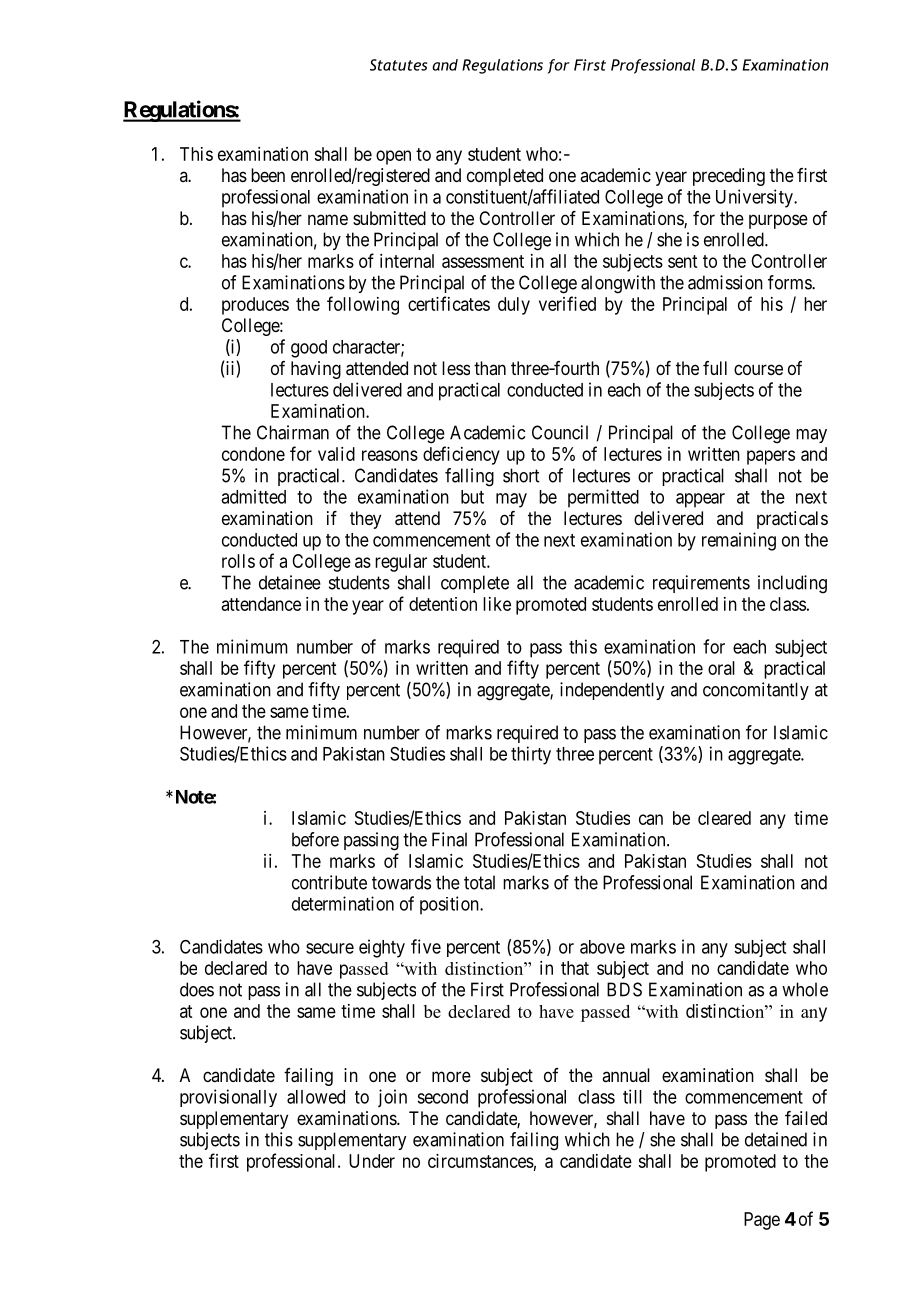  What do you see at coordinates (268, 175) in the screenshot?
I see `been` at bounding box center [268, 175].
